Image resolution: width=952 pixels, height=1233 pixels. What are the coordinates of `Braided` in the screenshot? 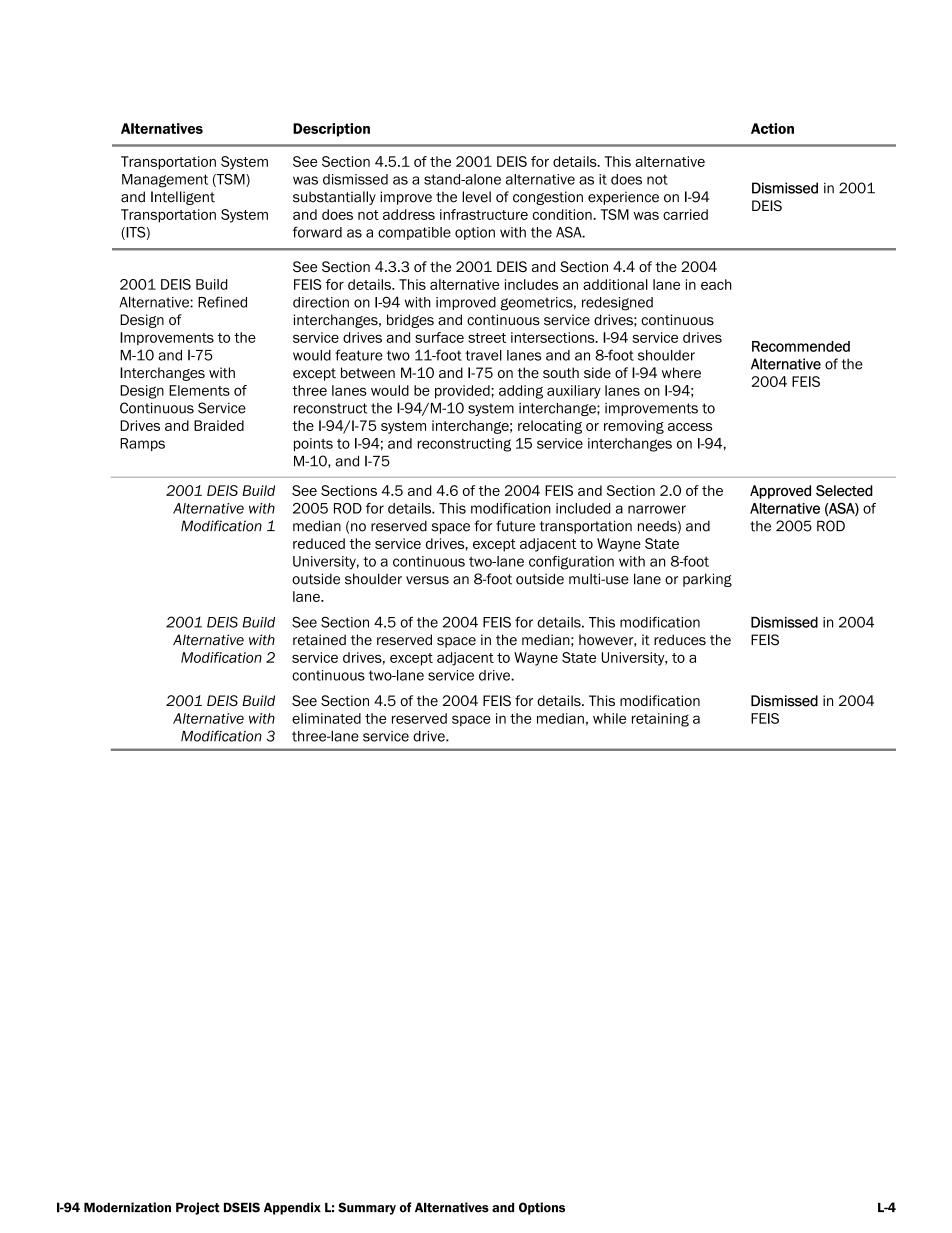 It's located at (219, 425).
